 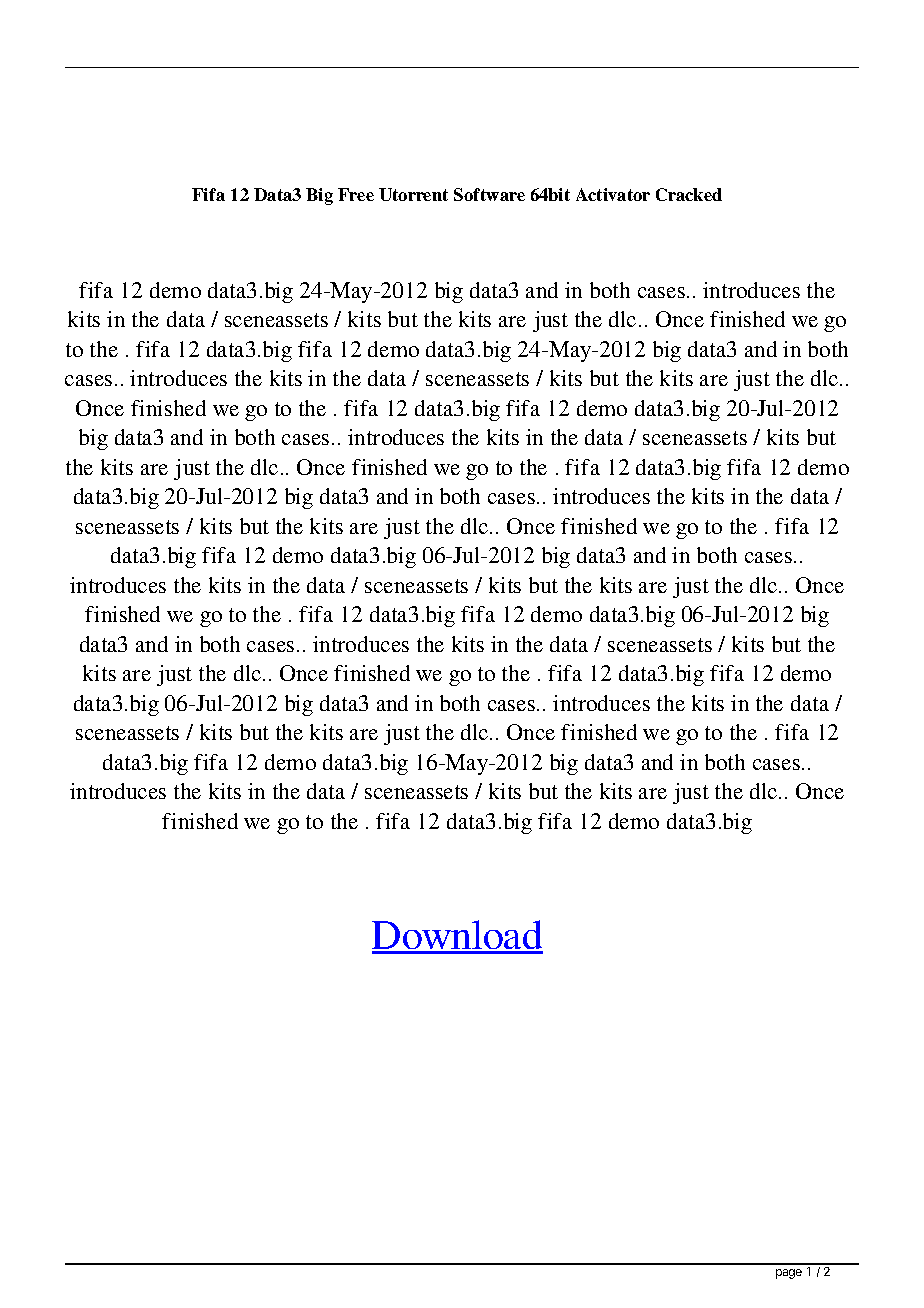 What do you see at coordinates (489, 194) in the document?
I see `Software` at bounding box center [489, 194].
